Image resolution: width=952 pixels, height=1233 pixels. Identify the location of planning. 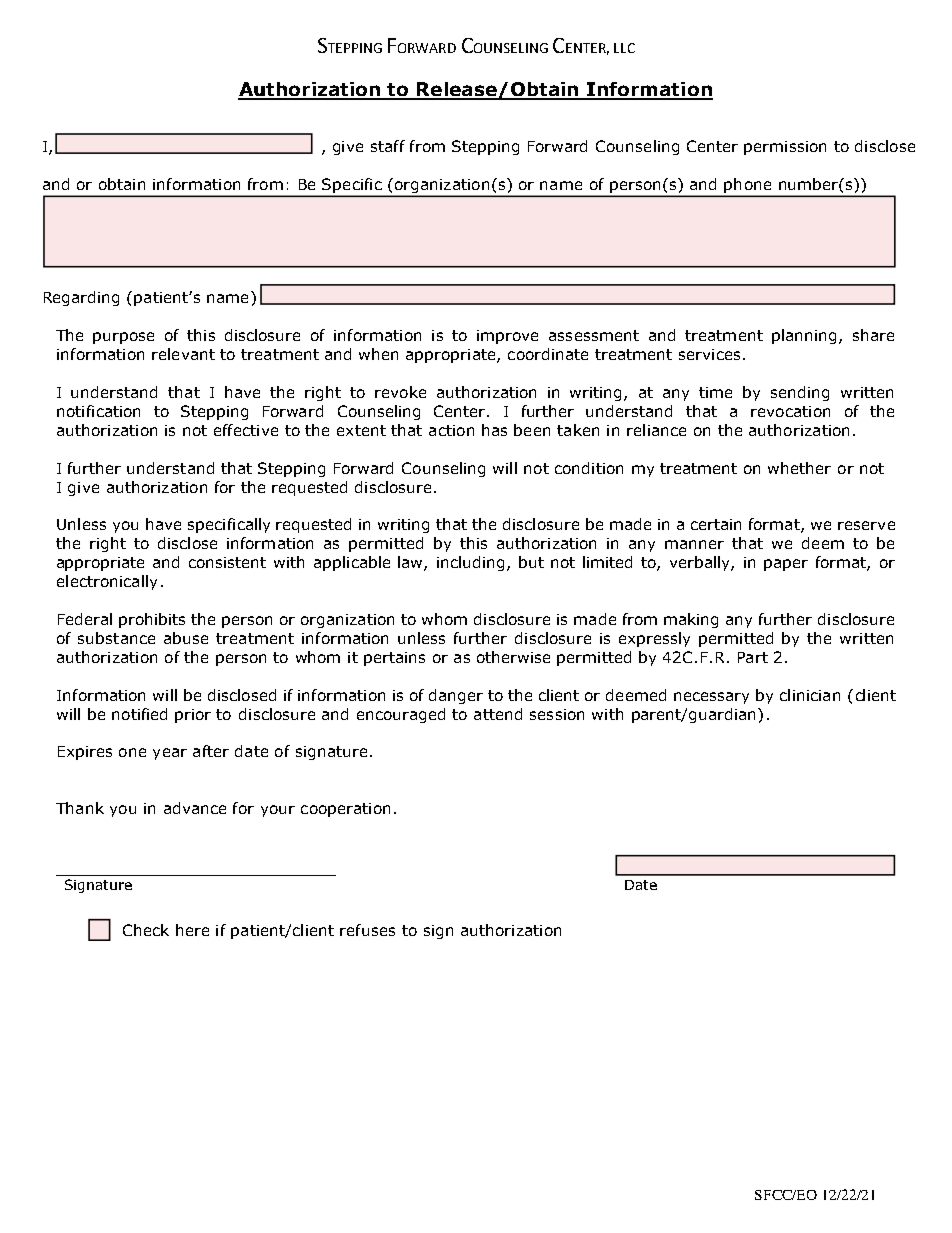
(804, 336).
